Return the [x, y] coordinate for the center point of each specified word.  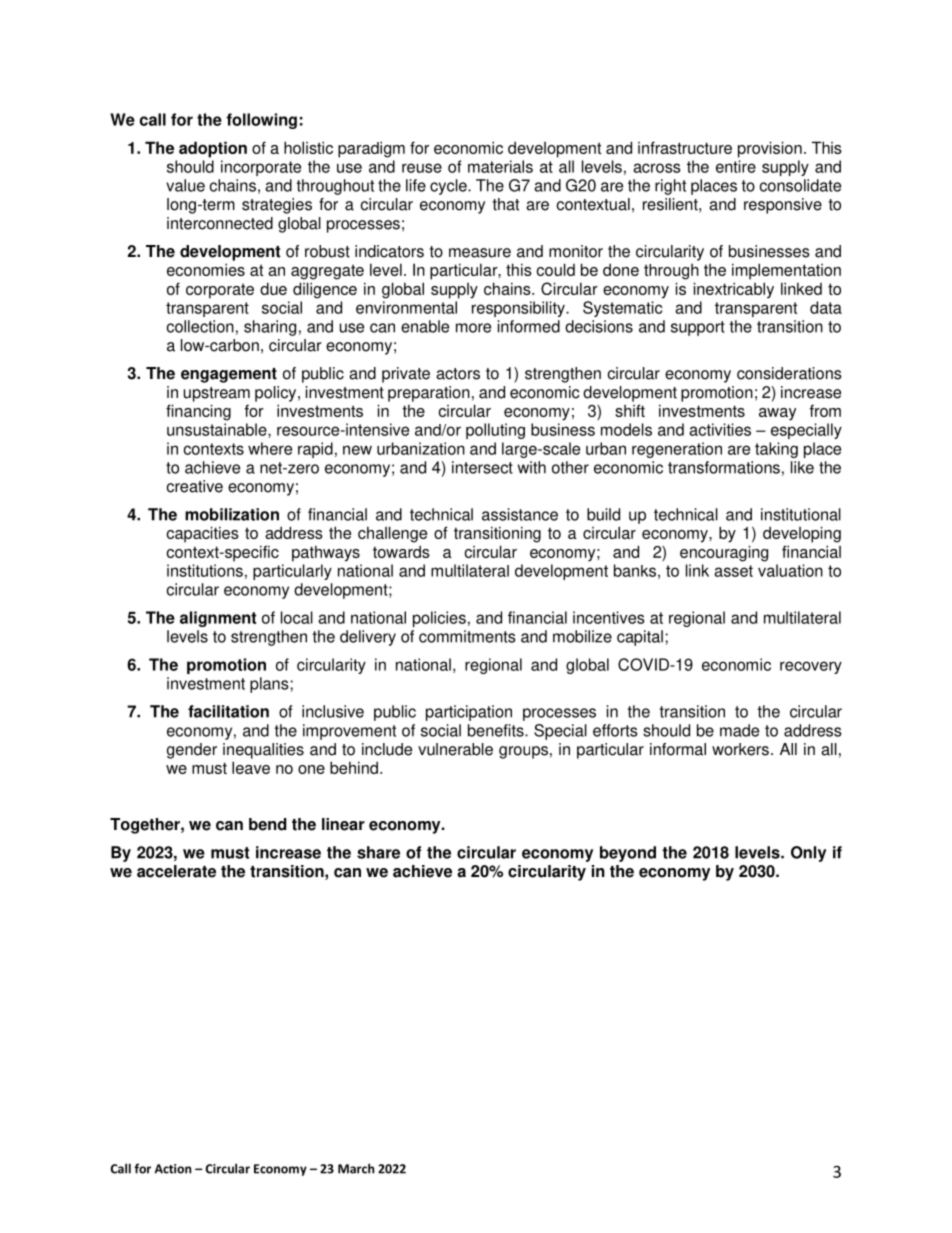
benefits [497, 730]
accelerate [176, 871]
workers [740, 749]
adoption [213, 149]
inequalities [263, 751]
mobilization [232, 514]
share [378, 852]
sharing [270, 328]
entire [736, 166]
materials [500, 166]
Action [173, 1169]
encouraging [724, 553]
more [473, 328]
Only [808, 854]
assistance [520, 514]
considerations [789, 373]
